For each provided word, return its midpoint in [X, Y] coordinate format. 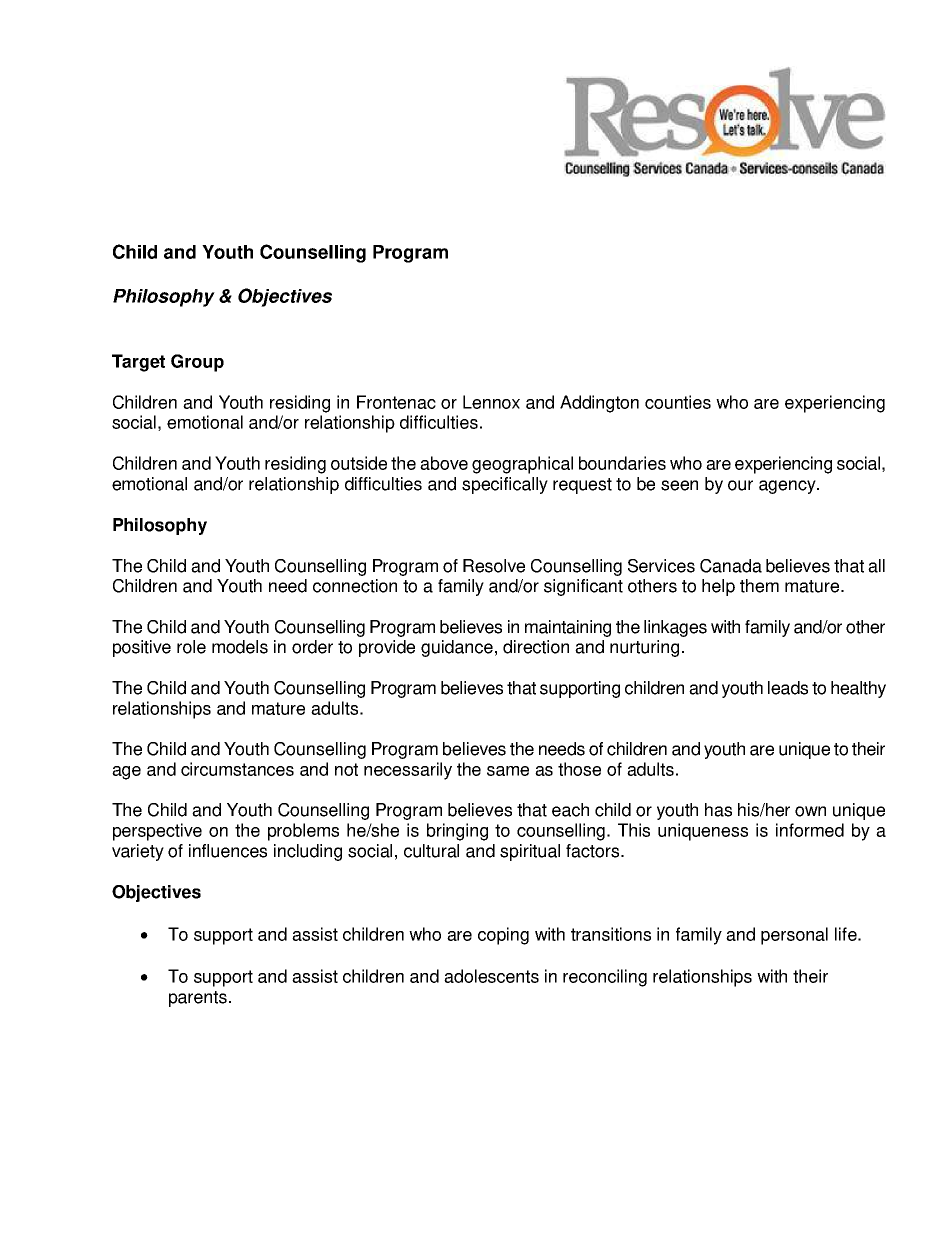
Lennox [491, 402]
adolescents [491, 976]
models [240, 647]
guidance [457, 648]
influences [228, 851]
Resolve [494, 566]
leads [788, 688]
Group [197, 363]
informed [810, 830]
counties [678, 402]
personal [794, 936]
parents [198, 999]
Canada [731, 566]
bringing [457, 832]
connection [355, 586]
